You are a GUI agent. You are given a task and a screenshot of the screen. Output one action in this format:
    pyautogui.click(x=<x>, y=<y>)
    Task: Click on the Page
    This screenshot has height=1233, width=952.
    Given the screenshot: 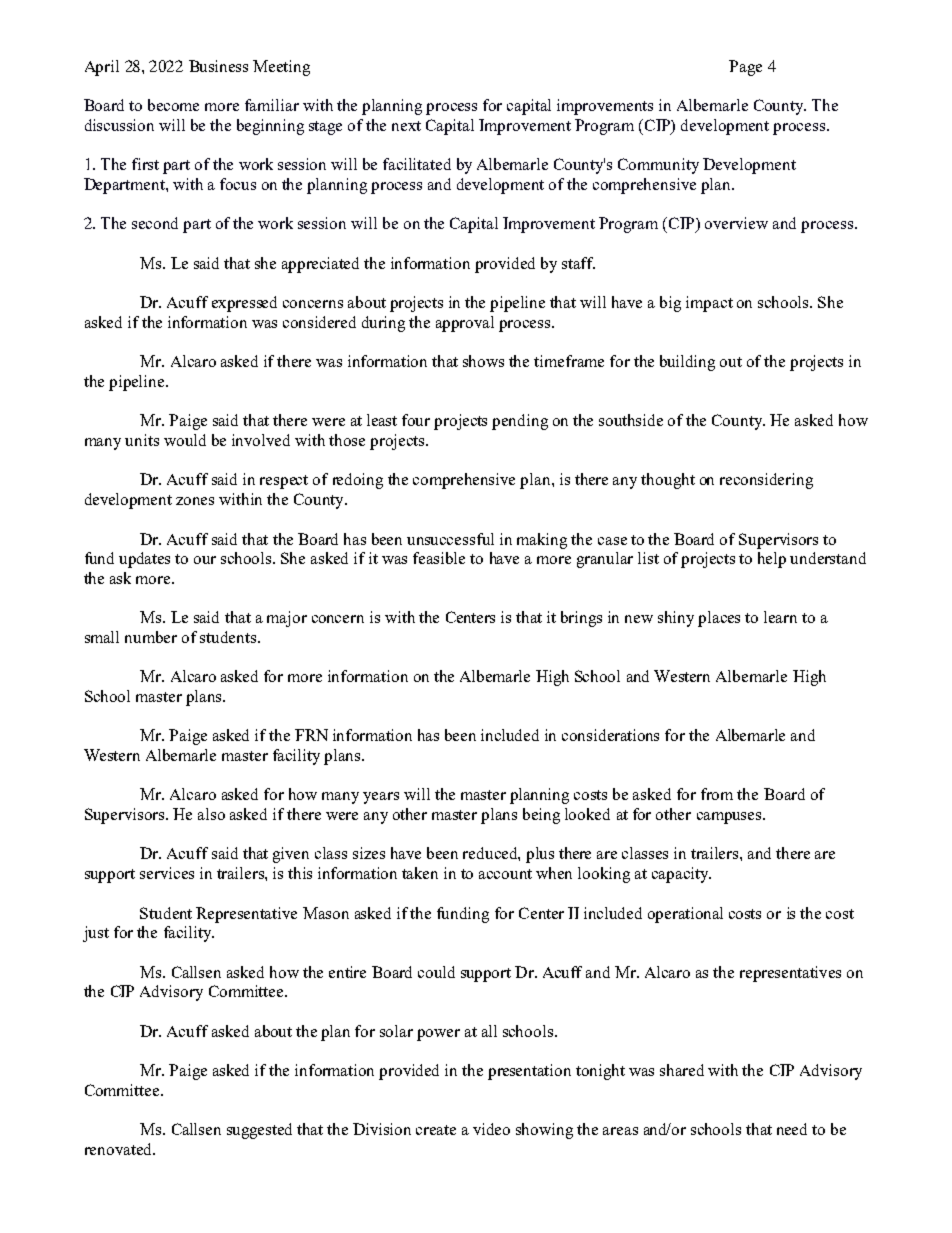 What is the action you would take?
    pyautogui.click(x=745, y=68)
